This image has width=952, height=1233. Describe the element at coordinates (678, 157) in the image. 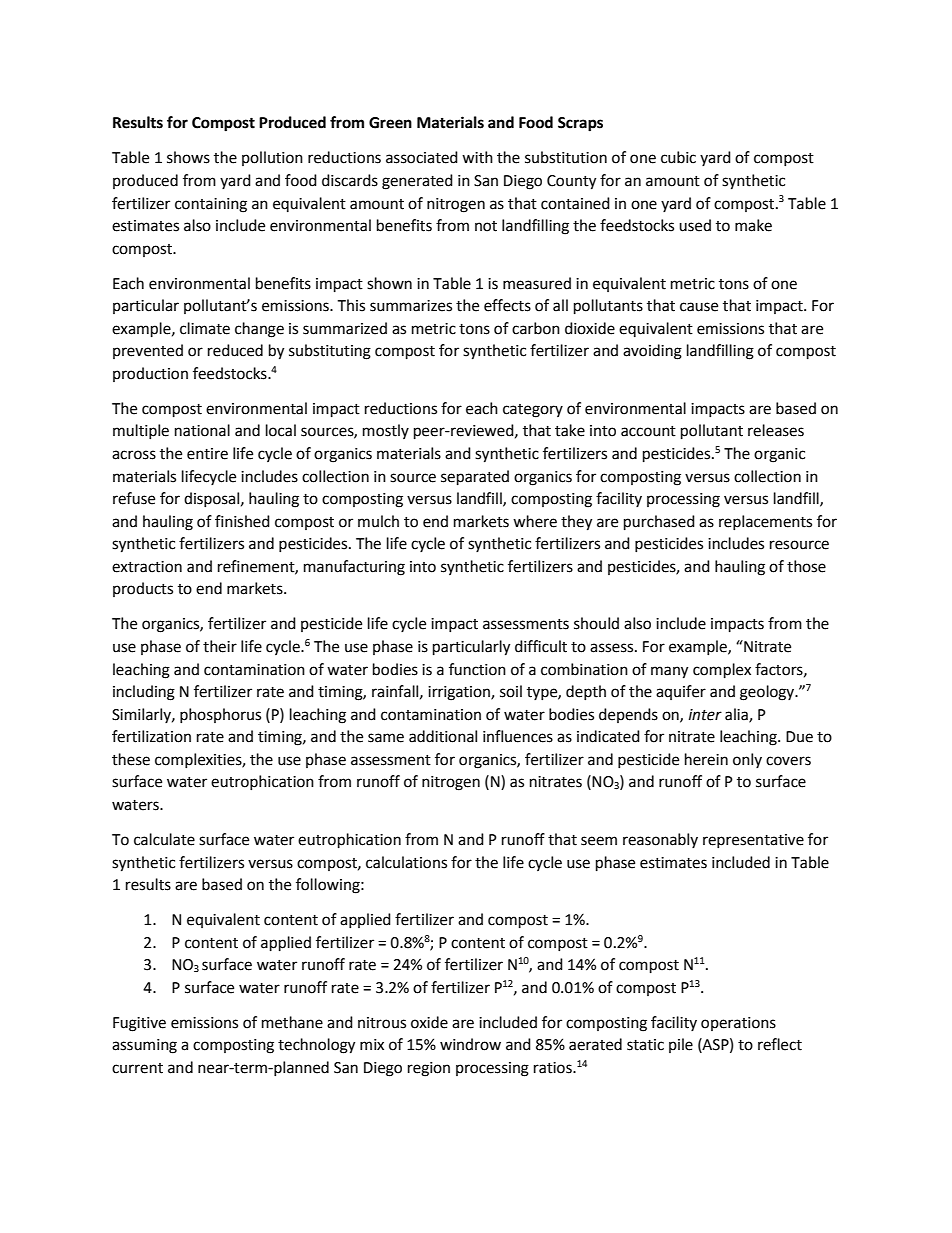

I see `cubic` at that location.
